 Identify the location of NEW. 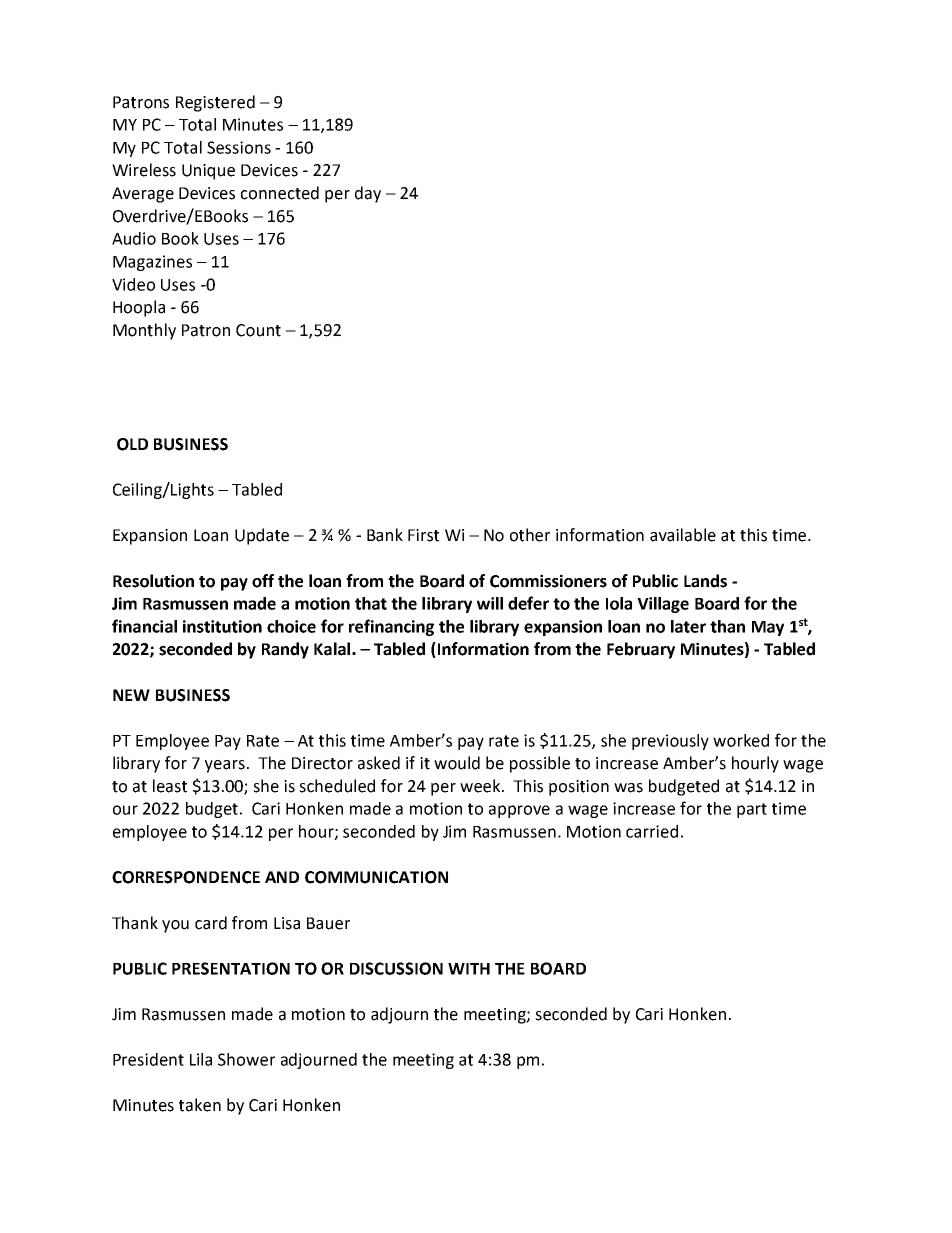
(131, 695).
